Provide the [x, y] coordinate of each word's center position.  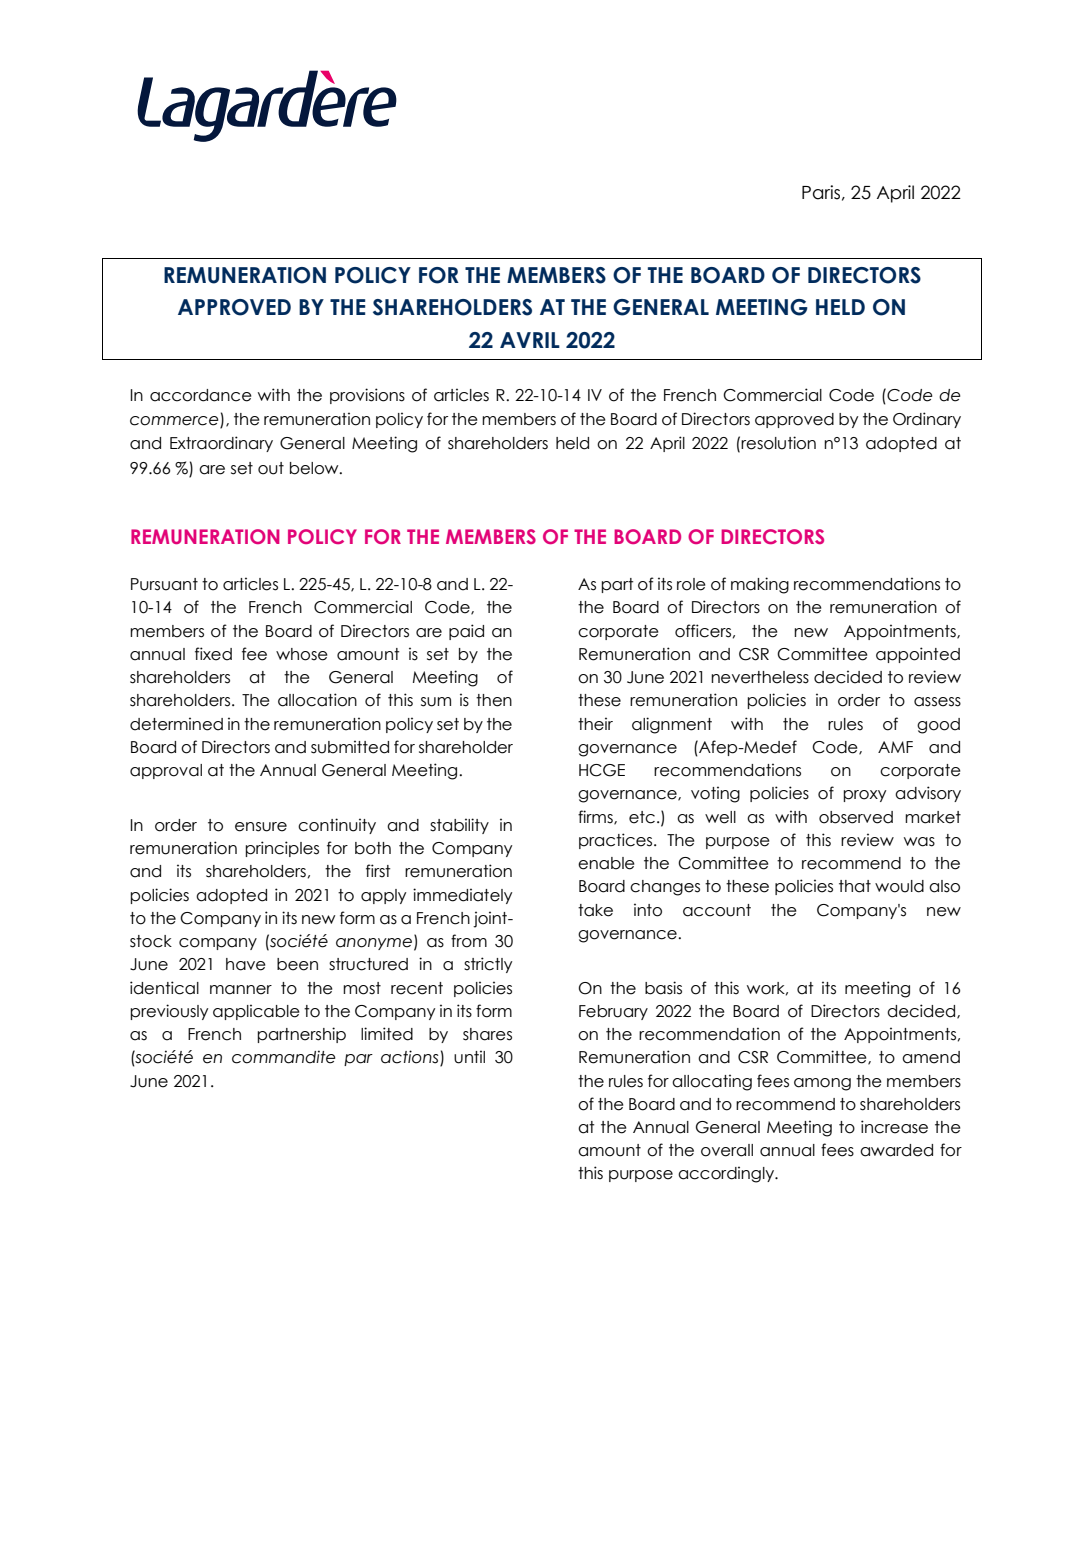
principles [282, 849]
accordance [201, 395]
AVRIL [530, 340]
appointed [918, 655]
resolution [778, 443]
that [855, 886]
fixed [213, 654]
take [595, 910]
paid [466, 632]
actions [411, 1058]
